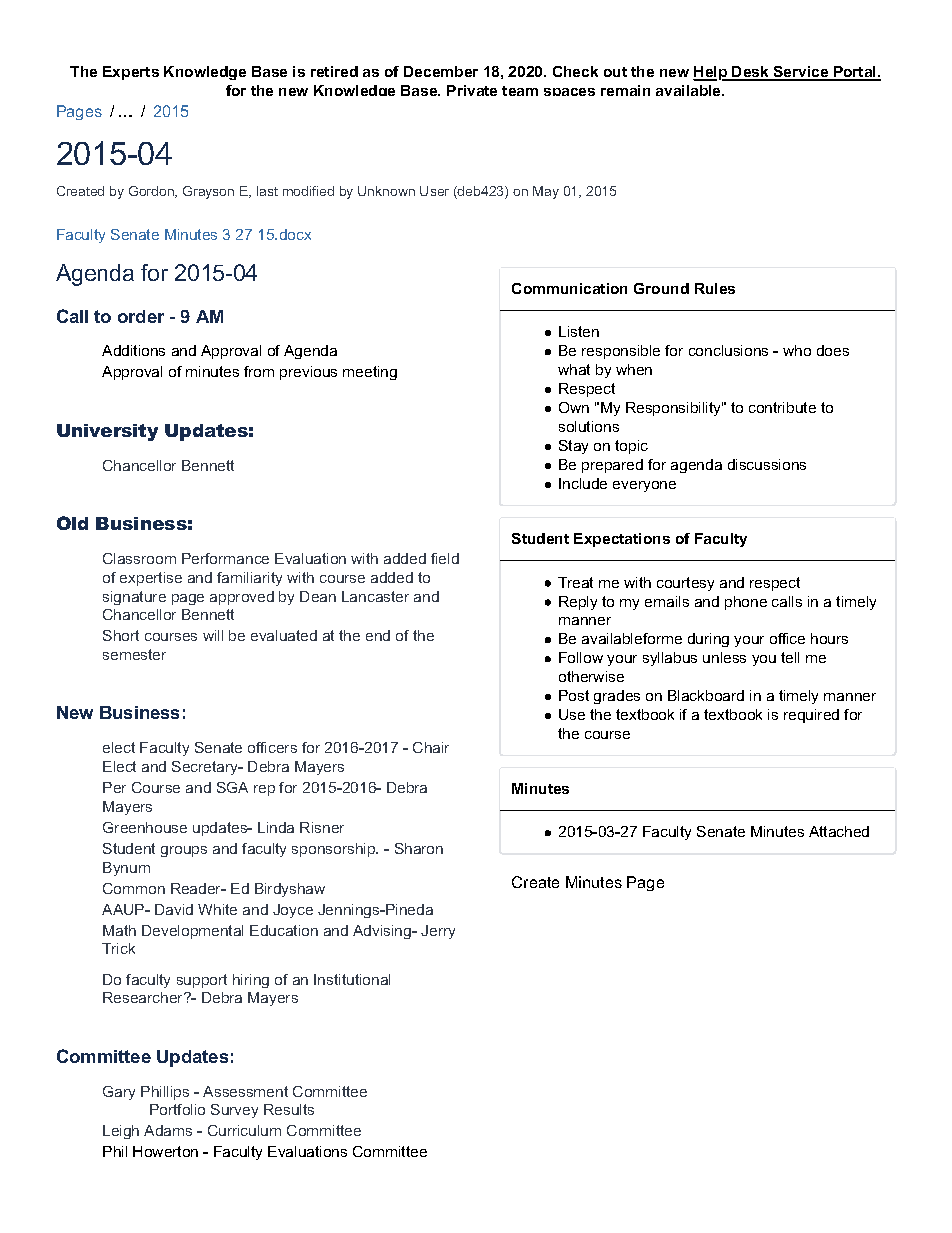 This screenshot has width=952, height=1233. Describe the element at coordinates (131, 73) in the screenshot. I see `Experts` at that location.
